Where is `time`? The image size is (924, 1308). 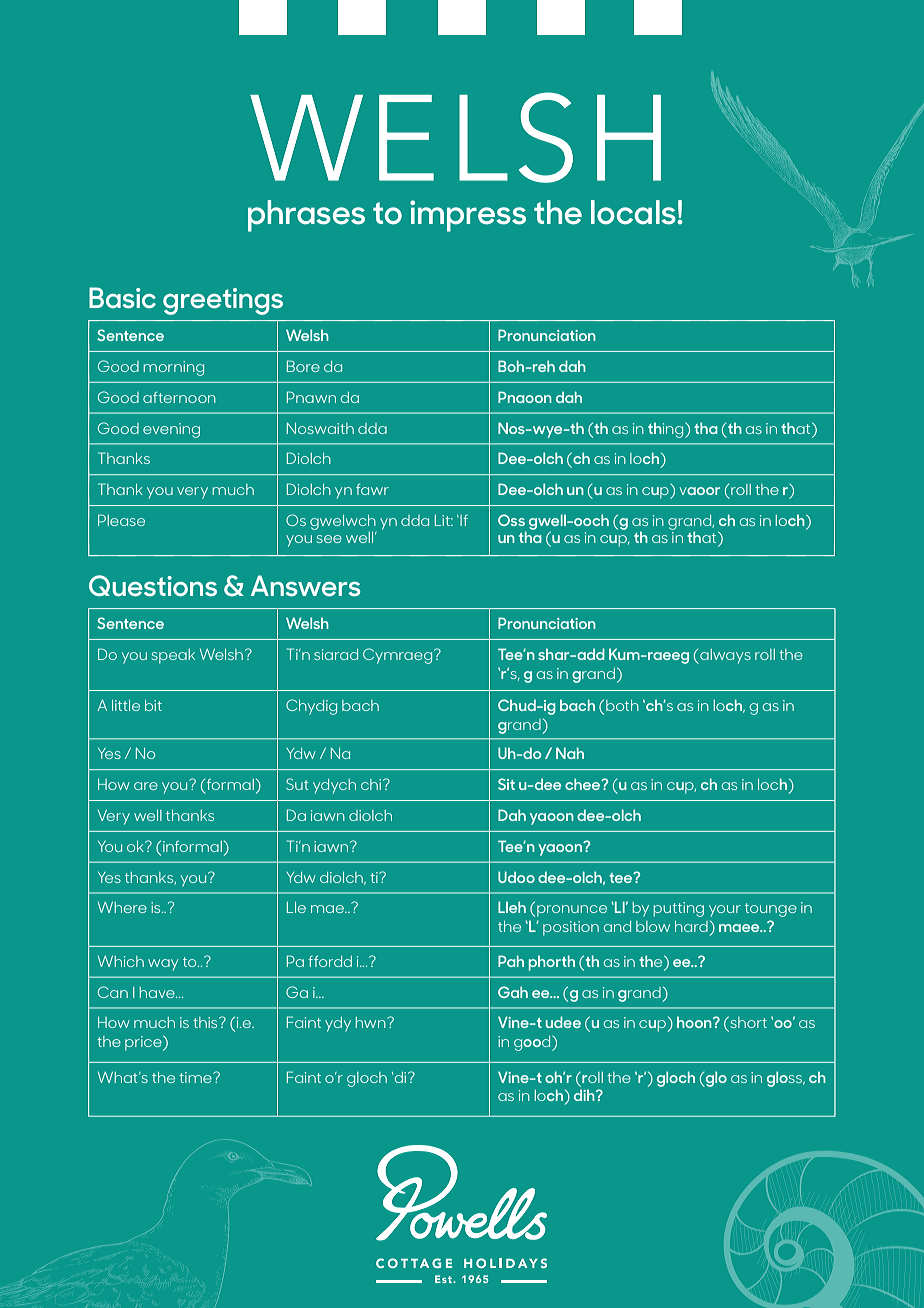 time is located at coordinates (196, 1077).
